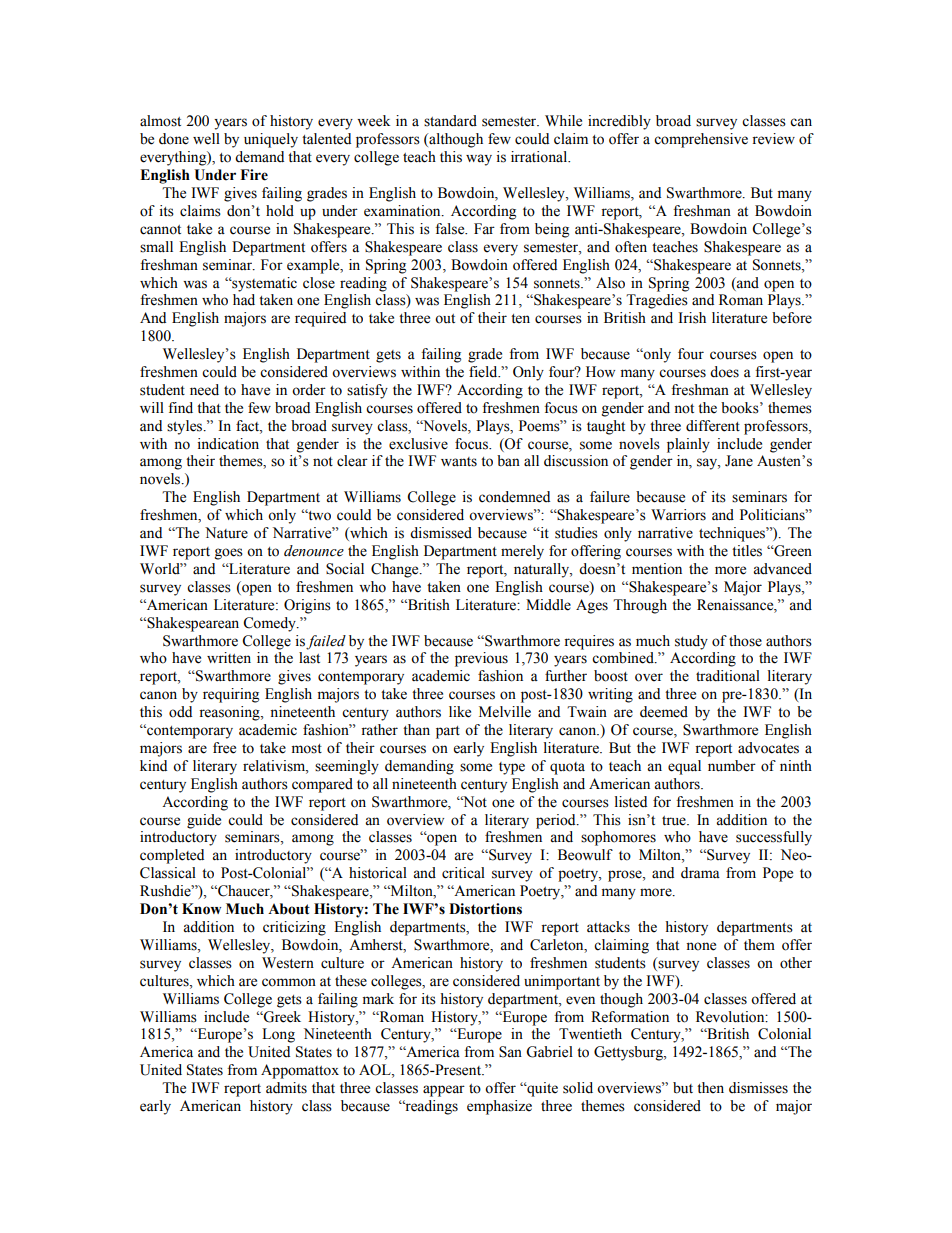 Image resolution: width=952 pixels, height=1233 pixels. I want to click on wants, so click(459, 462).
